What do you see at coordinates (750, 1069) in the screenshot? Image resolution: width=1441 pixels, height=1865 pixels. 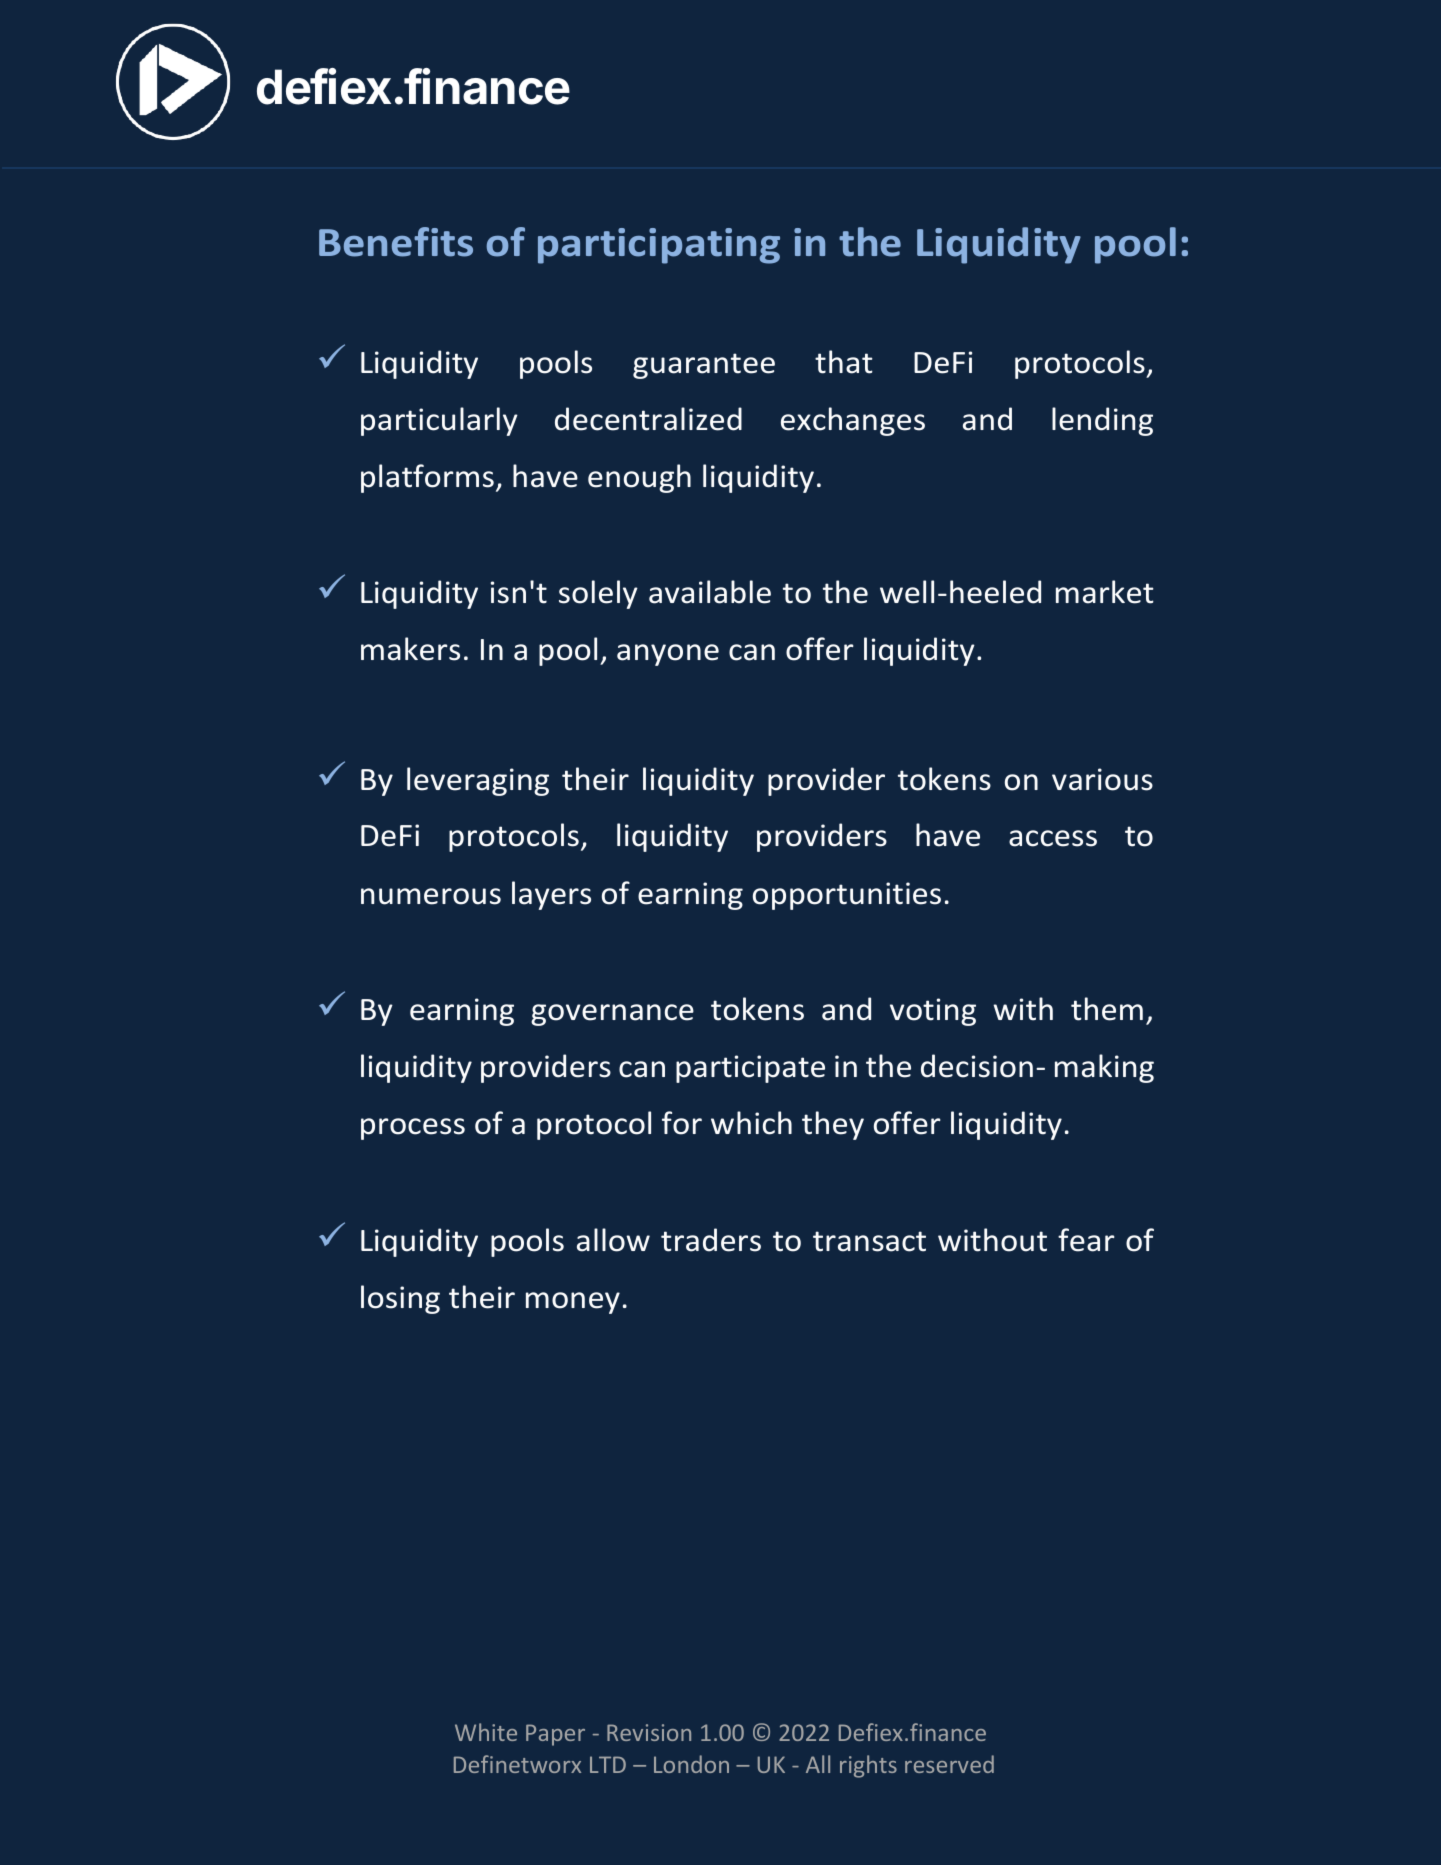 I see `participate` at bounding box center [750, 1069].
